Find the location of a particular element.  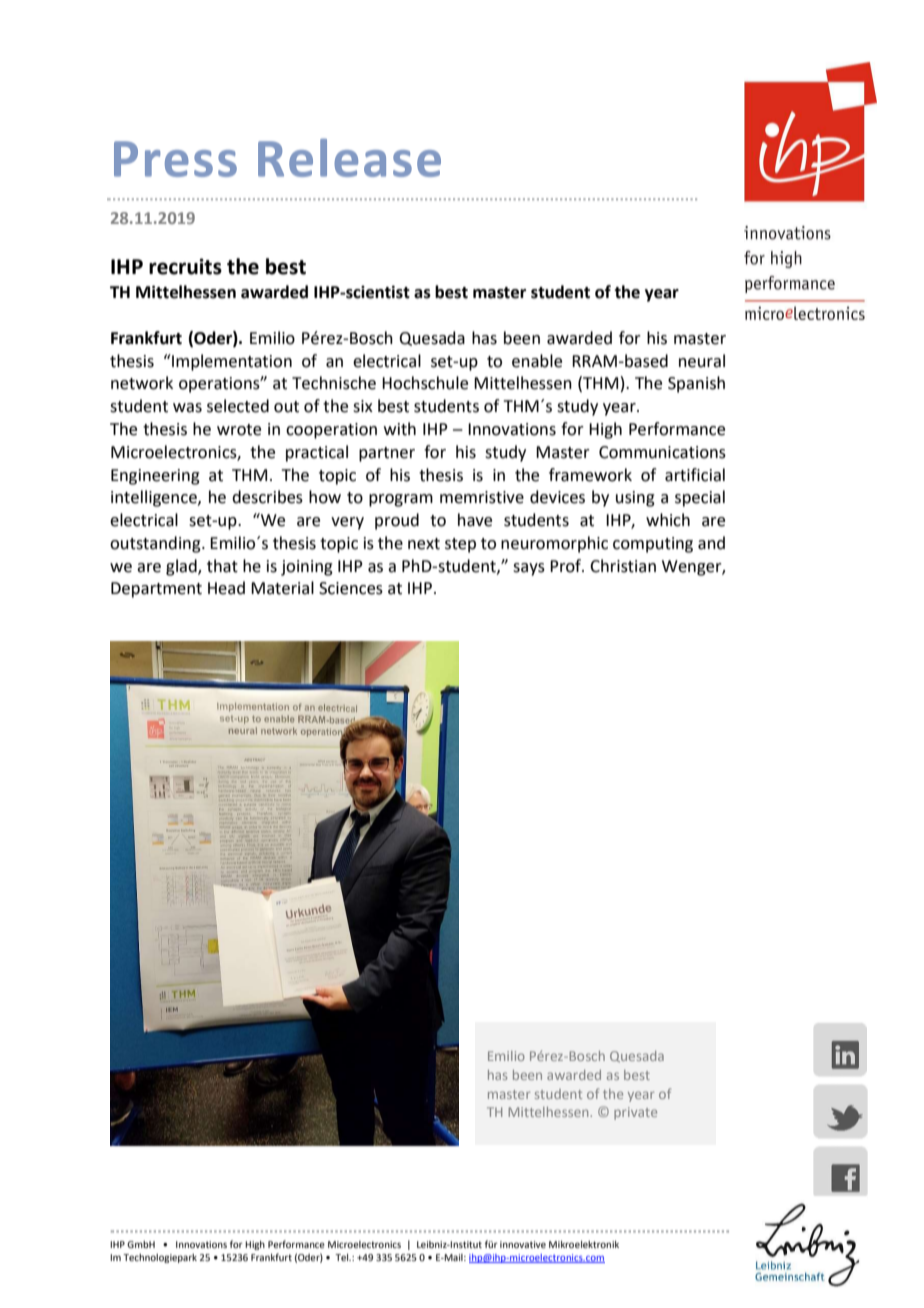

innovative is located at coordinates (523, 1244).
